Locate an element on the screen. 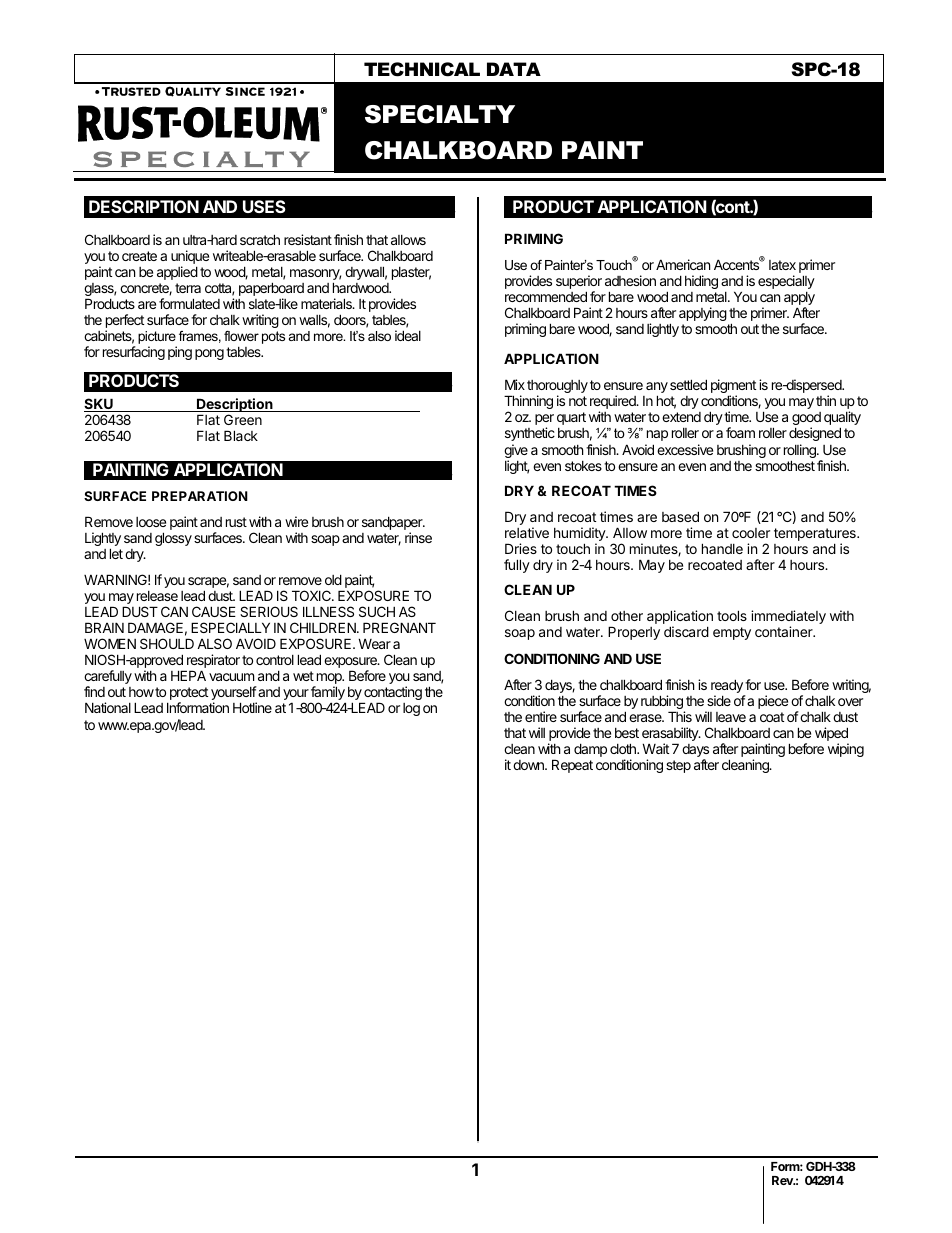 The height and width of the screenshot is (1233, 952). latex is located at coordinates (782, 265).
